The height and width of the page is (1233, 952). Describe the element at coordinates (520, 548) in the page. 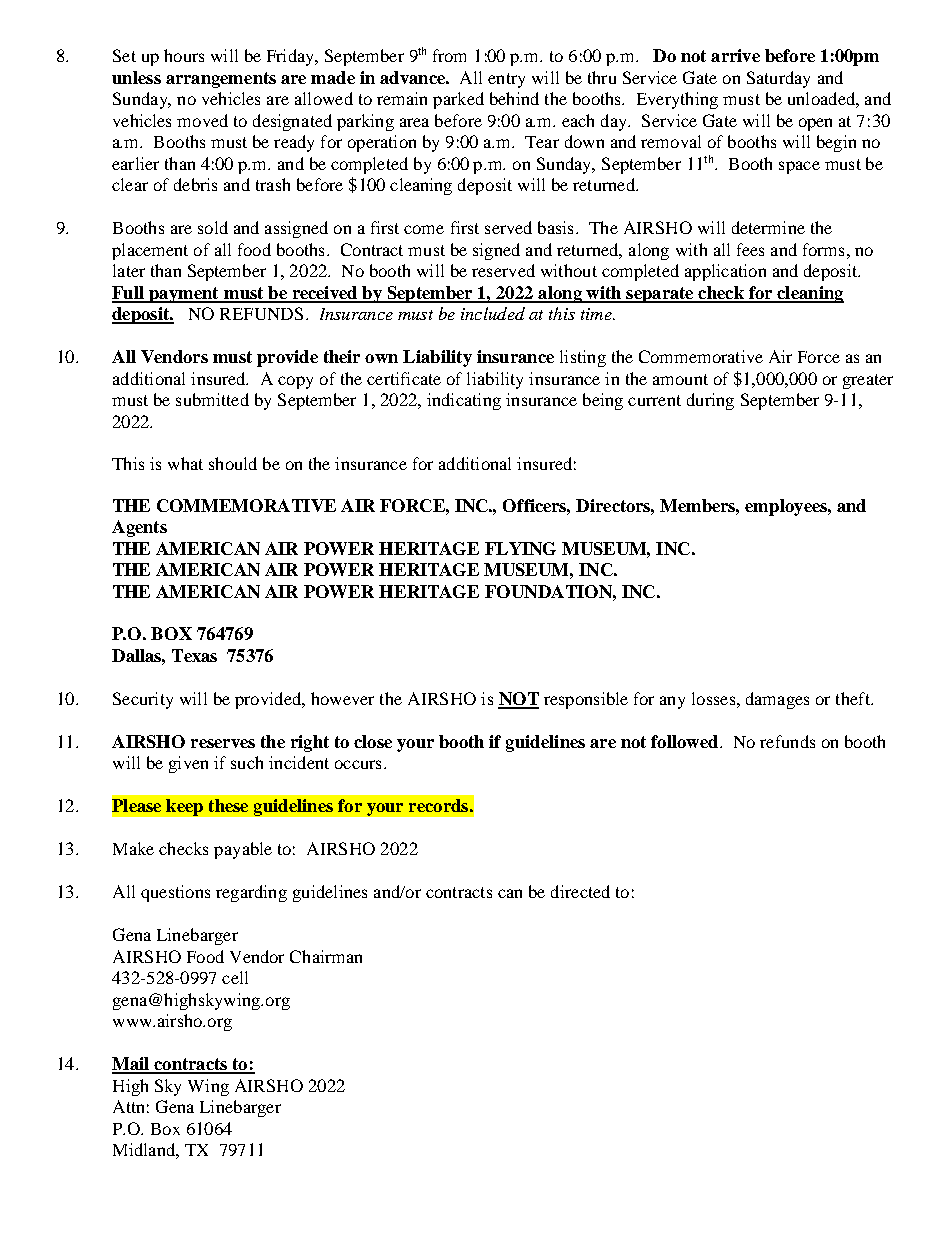

I see `FLYING` at that location.
